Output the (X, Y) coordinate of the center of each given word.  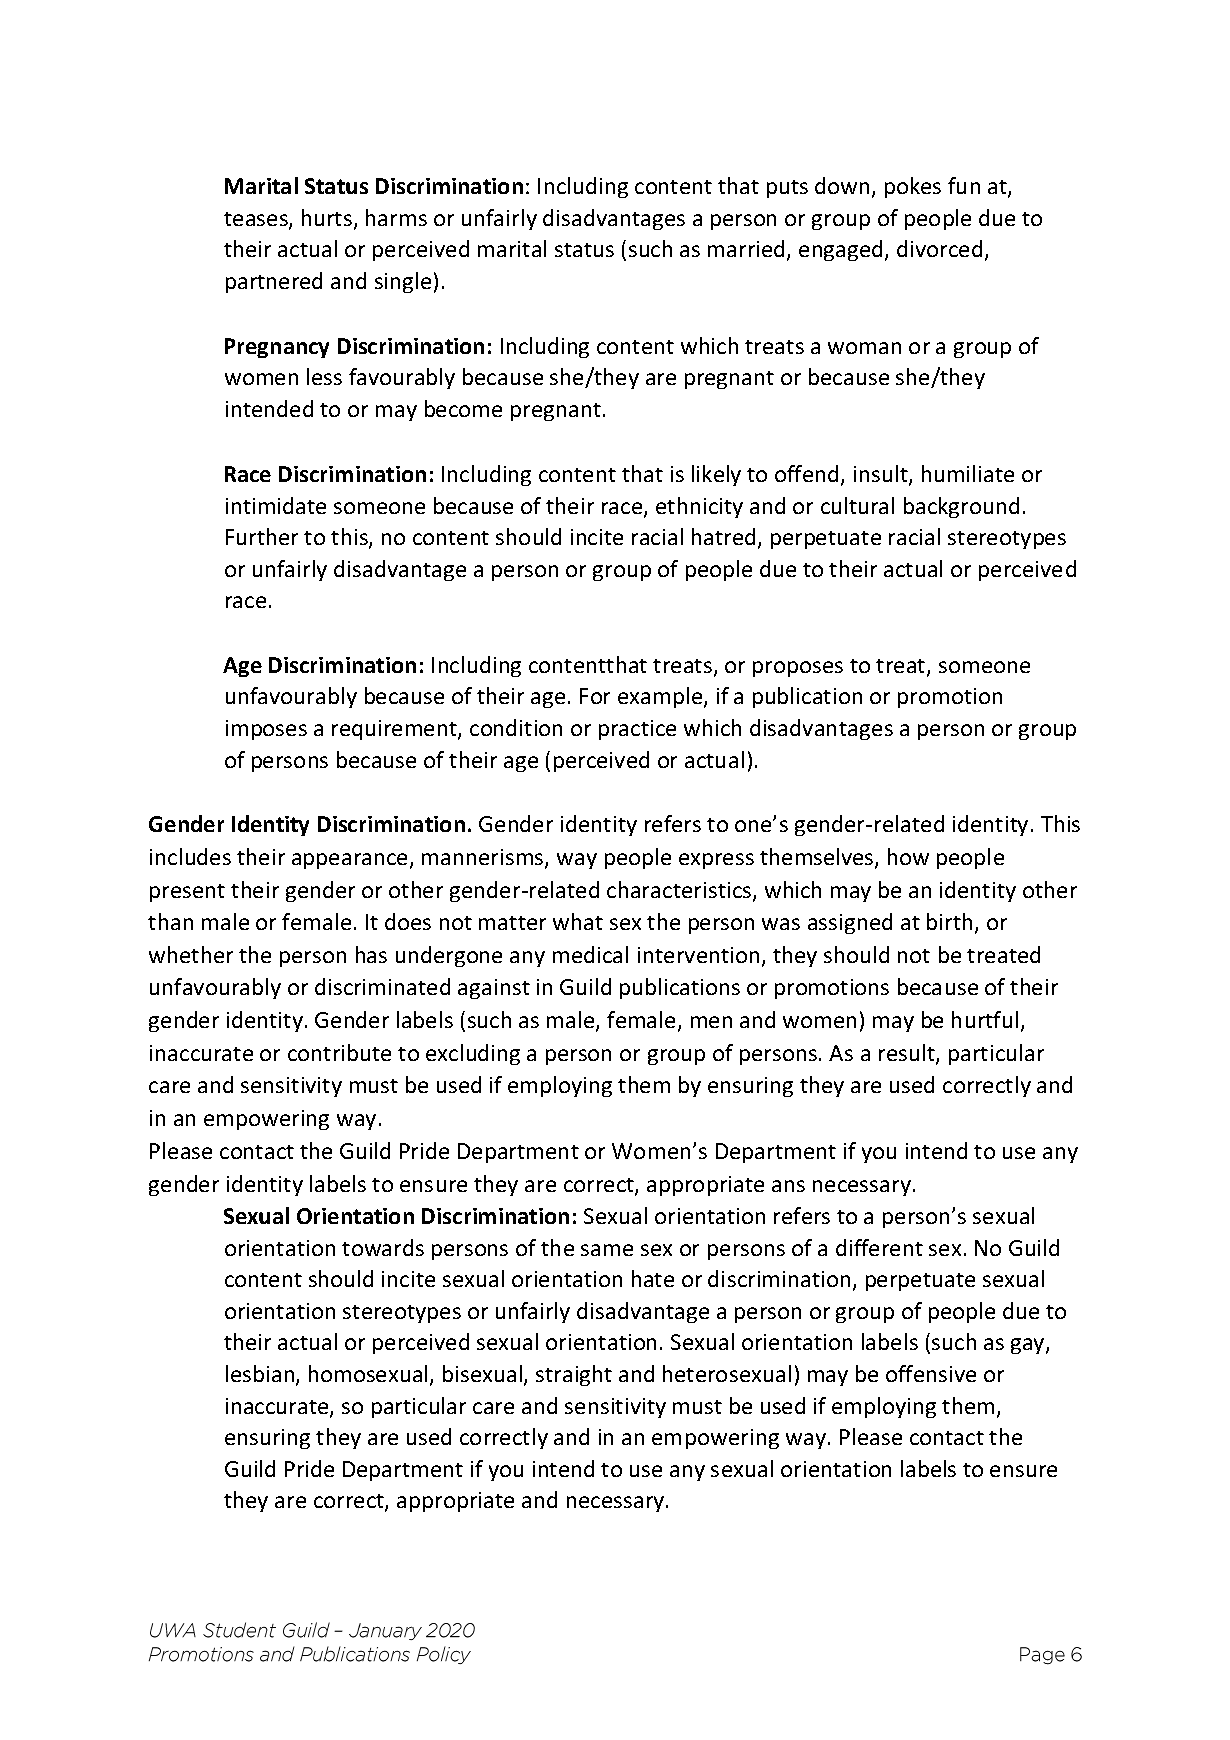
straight (574, 1375)
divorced (939, 248)
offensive (931, 1373)
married (746, 248)
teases (257, 220)
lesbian (261, 1375)
